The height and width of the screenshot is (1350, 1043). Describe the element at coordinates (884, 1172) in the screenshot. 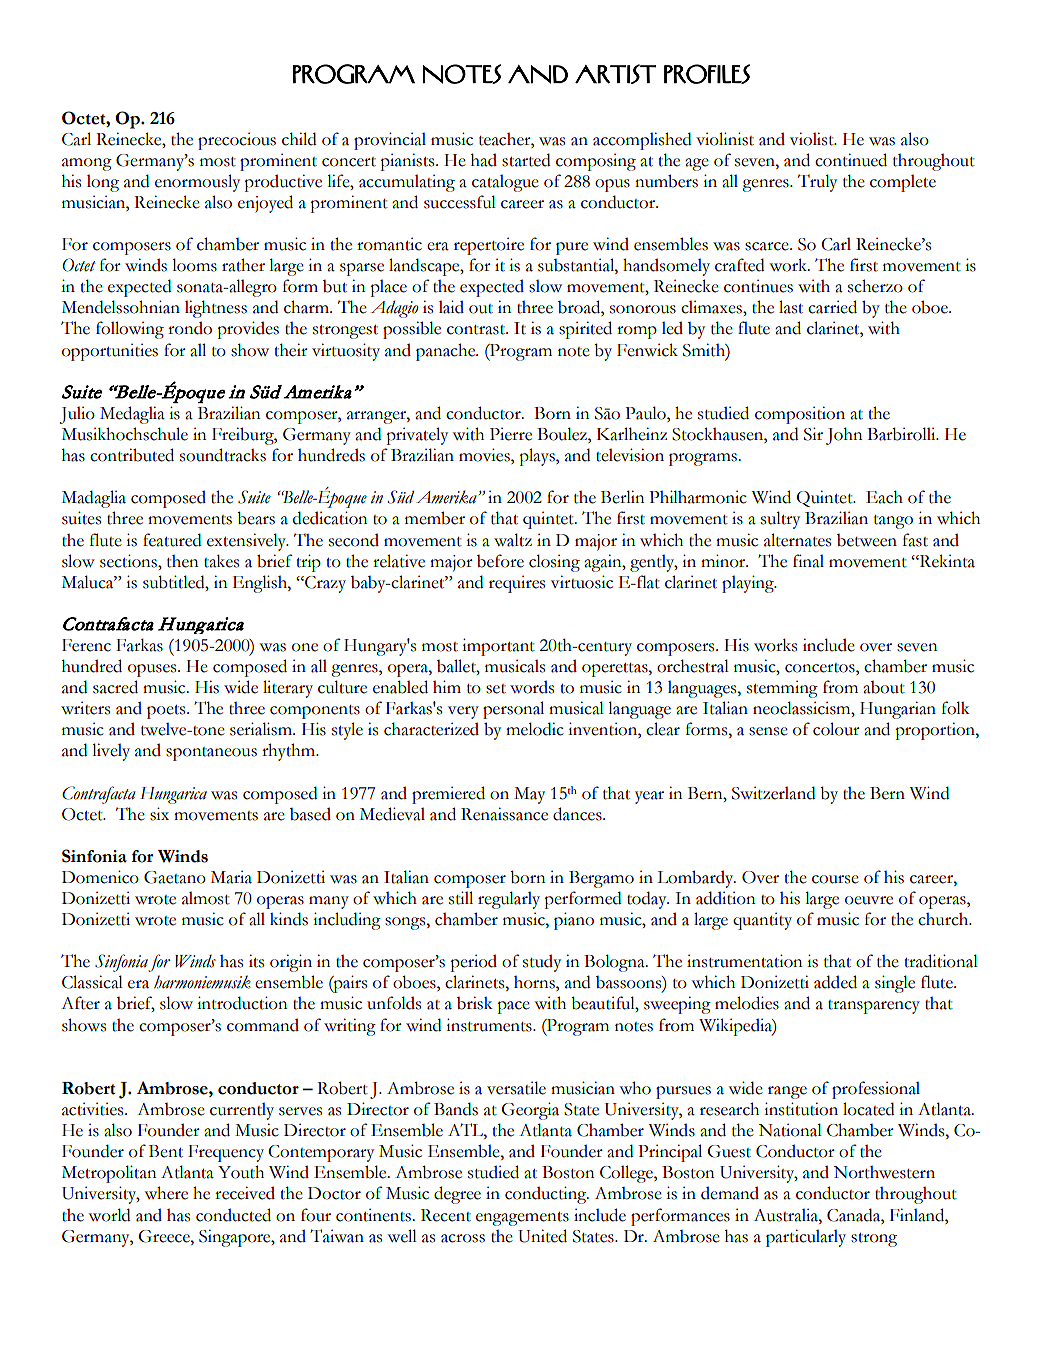

I see `Northwestern` at that location.
